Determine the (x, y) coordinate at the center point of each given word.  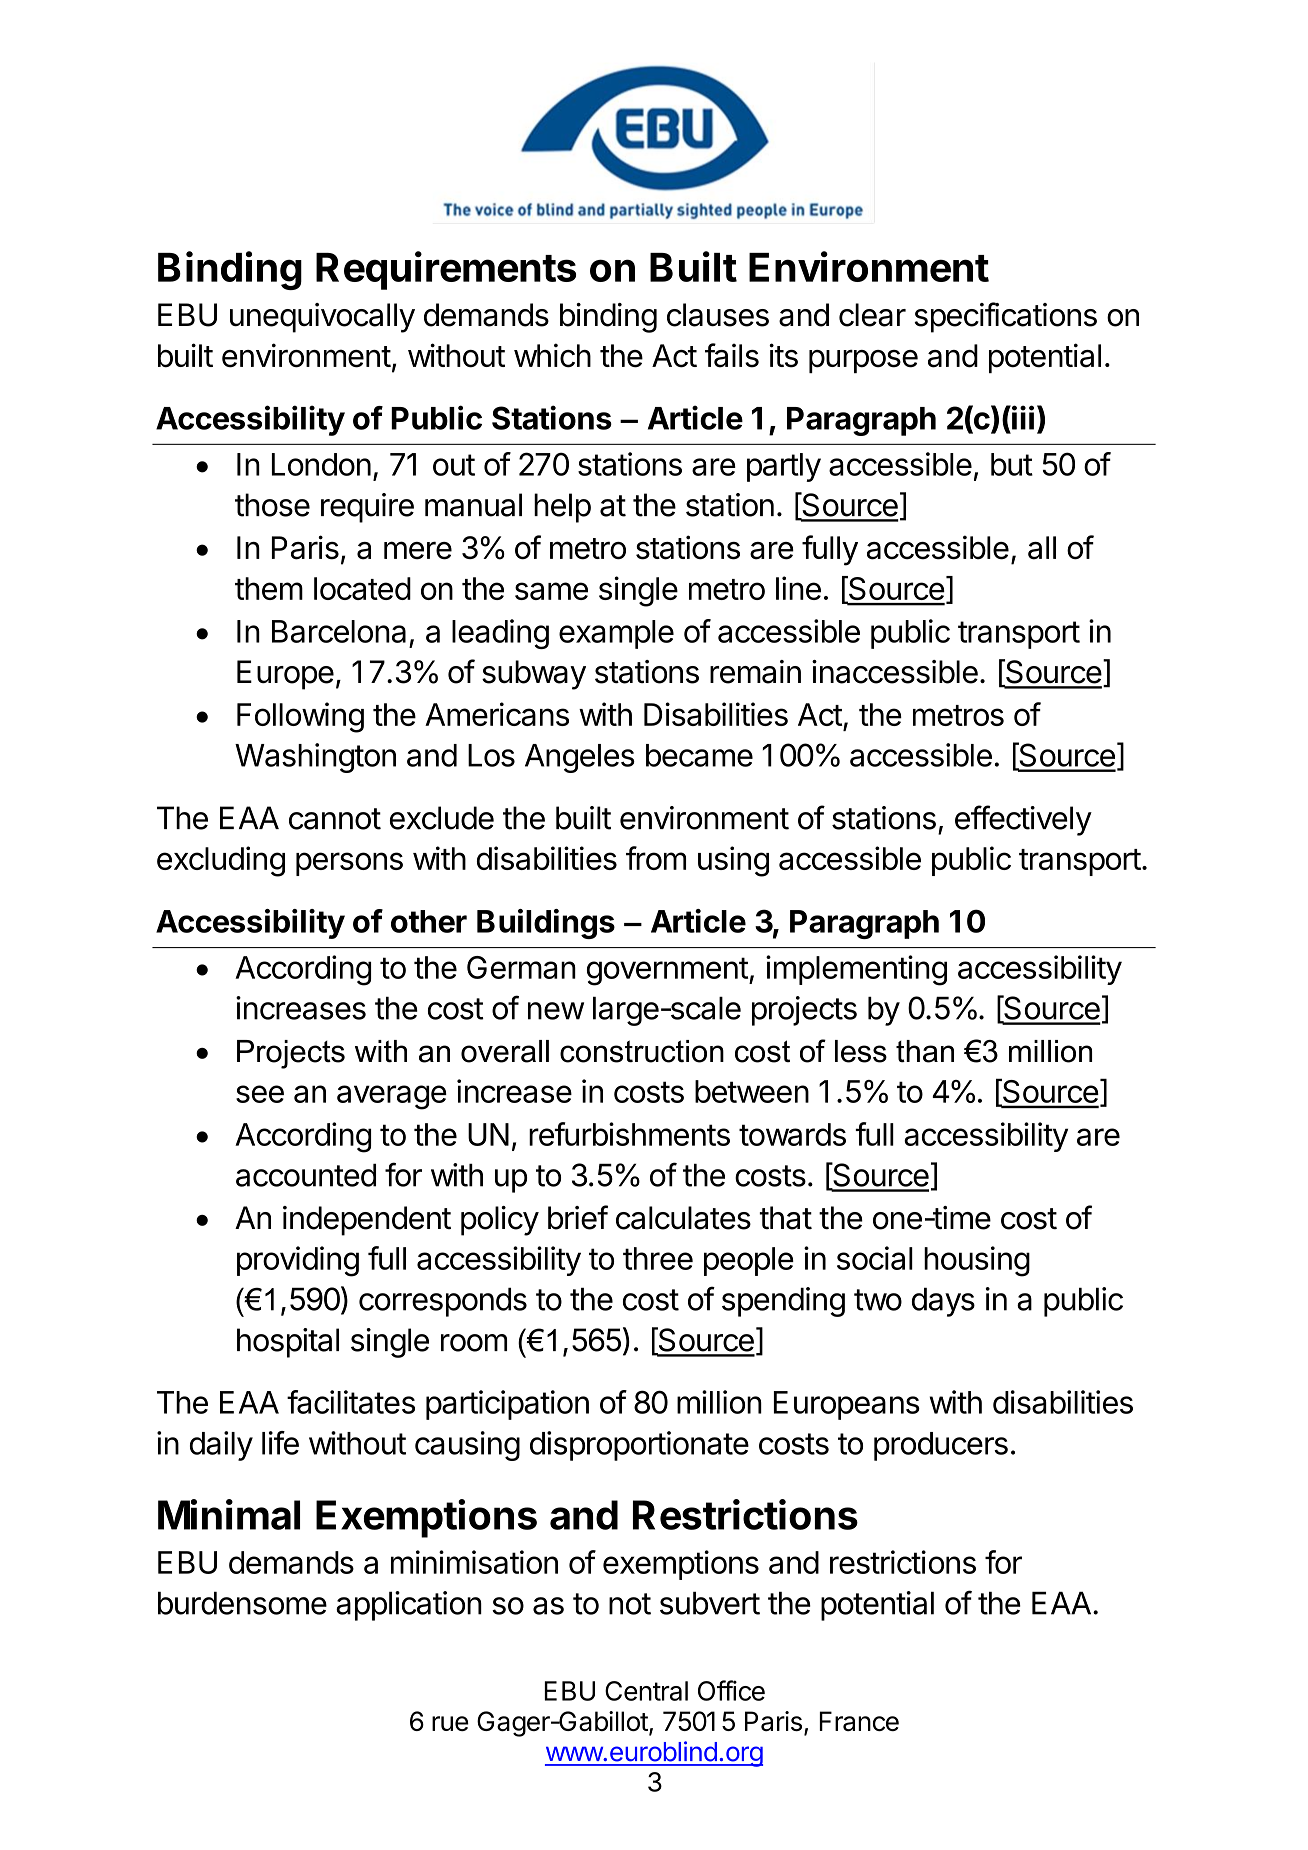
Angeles (580, 758)
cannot (335, 819)
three (658, 1258)
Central (646, 1691)
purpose (863, 361)
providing (298, 1261)
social (875, 1258)
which (552, 355)
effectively (1023, 820)
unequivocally (322, 318)
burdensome (242, 1603)
